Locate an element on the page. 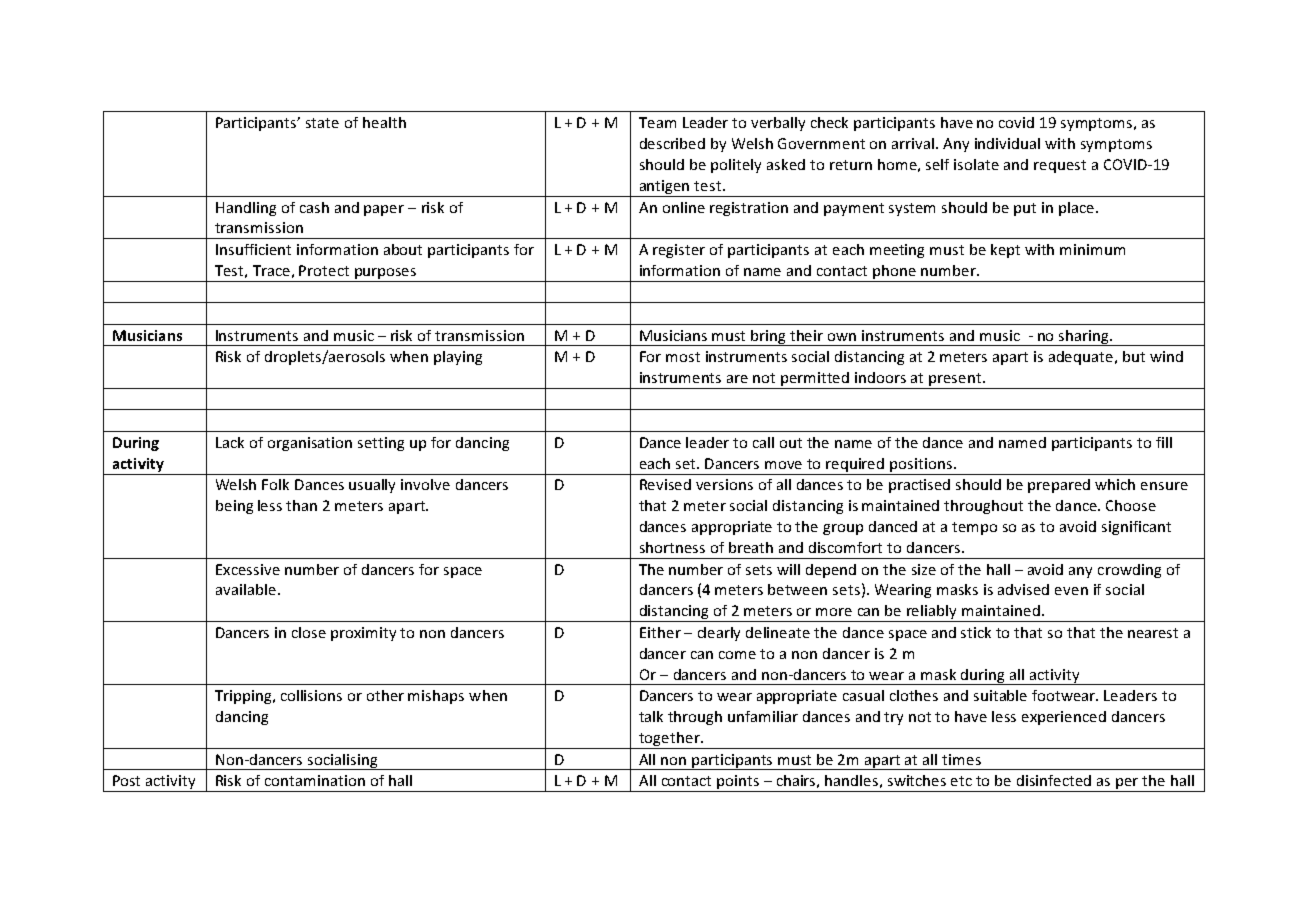 Image resolution: width=1308 pixels, height=924 pixels. described is located at coordinates (672, 143).
